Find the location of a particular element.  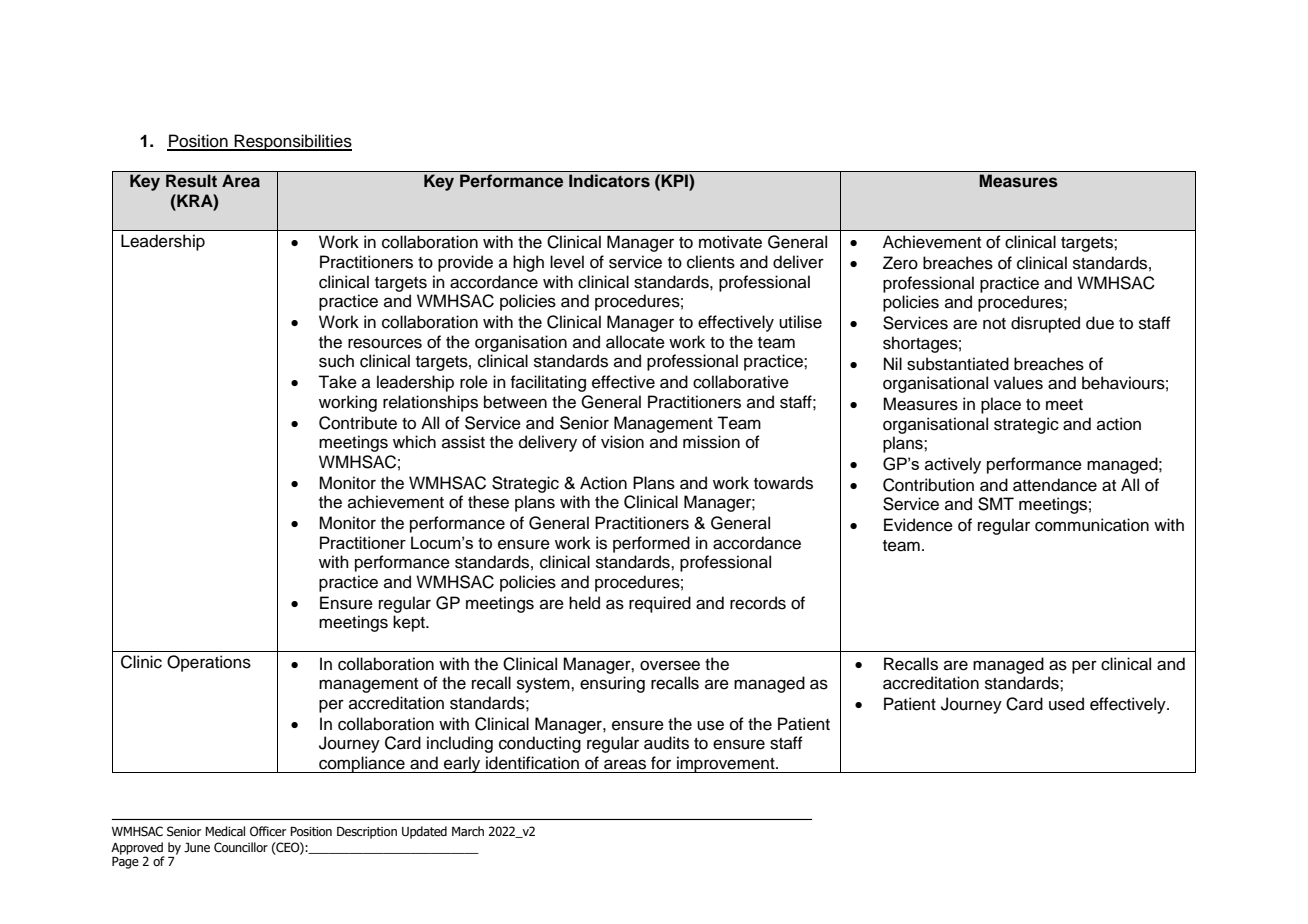

Indicators is located at coordinates (609, 181).
